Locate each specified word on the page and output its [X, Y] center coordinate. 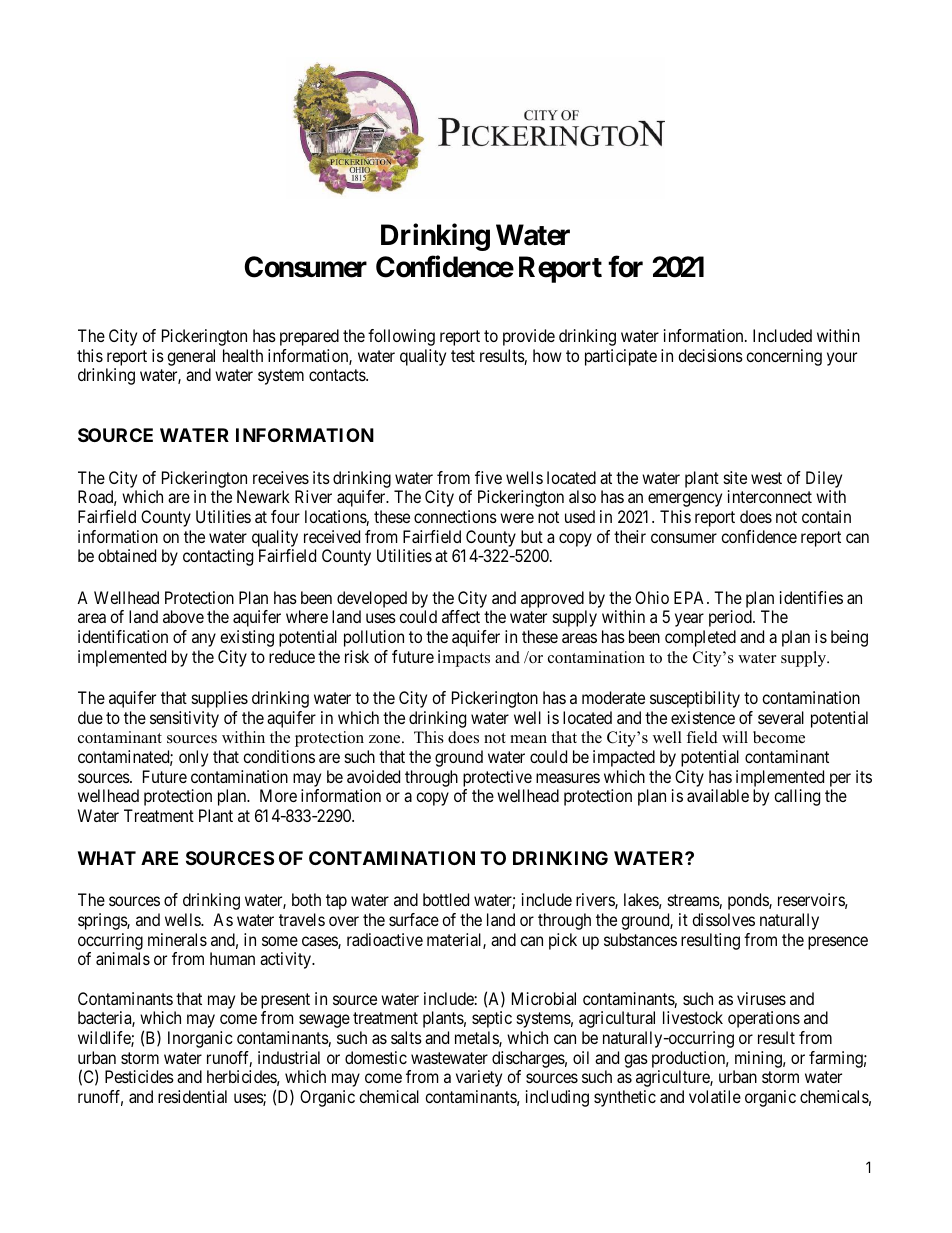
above [183, 616]
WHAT [107, 858]
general [191, 357]
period [731, 618]
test [463, 356]
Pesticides [139, 1076]
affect [461, 616]
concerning [784, 357]
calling [797, 797]
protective [497, 778]
